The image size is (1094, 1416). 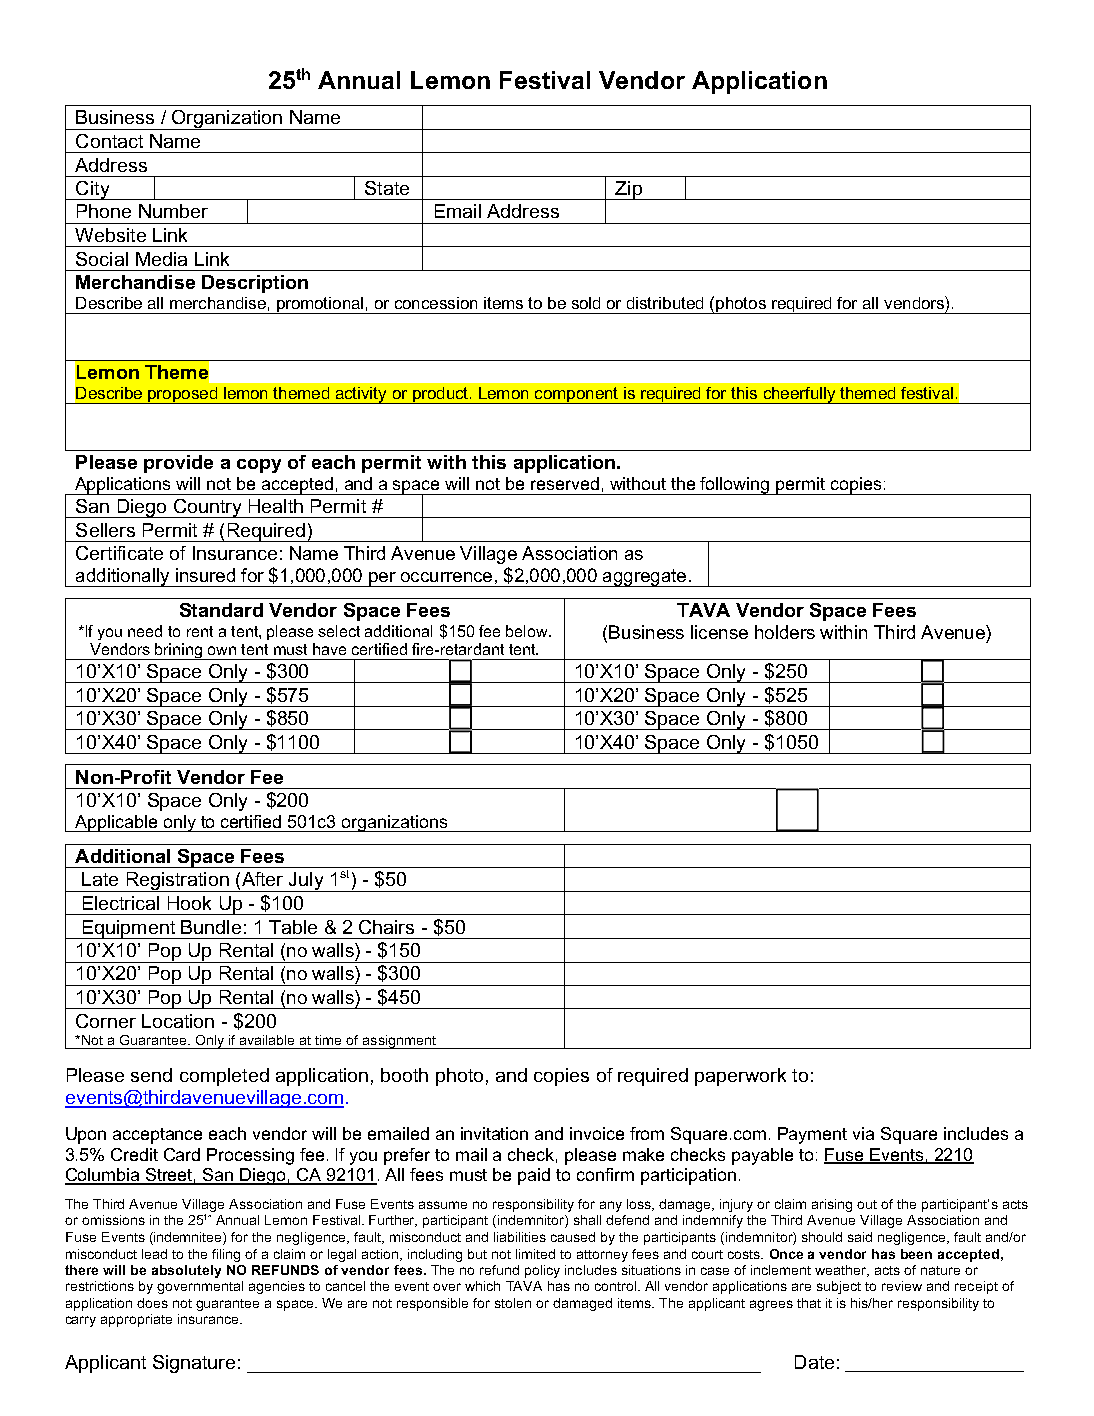 I want to click on reserved, so click(x=565, y=483).
